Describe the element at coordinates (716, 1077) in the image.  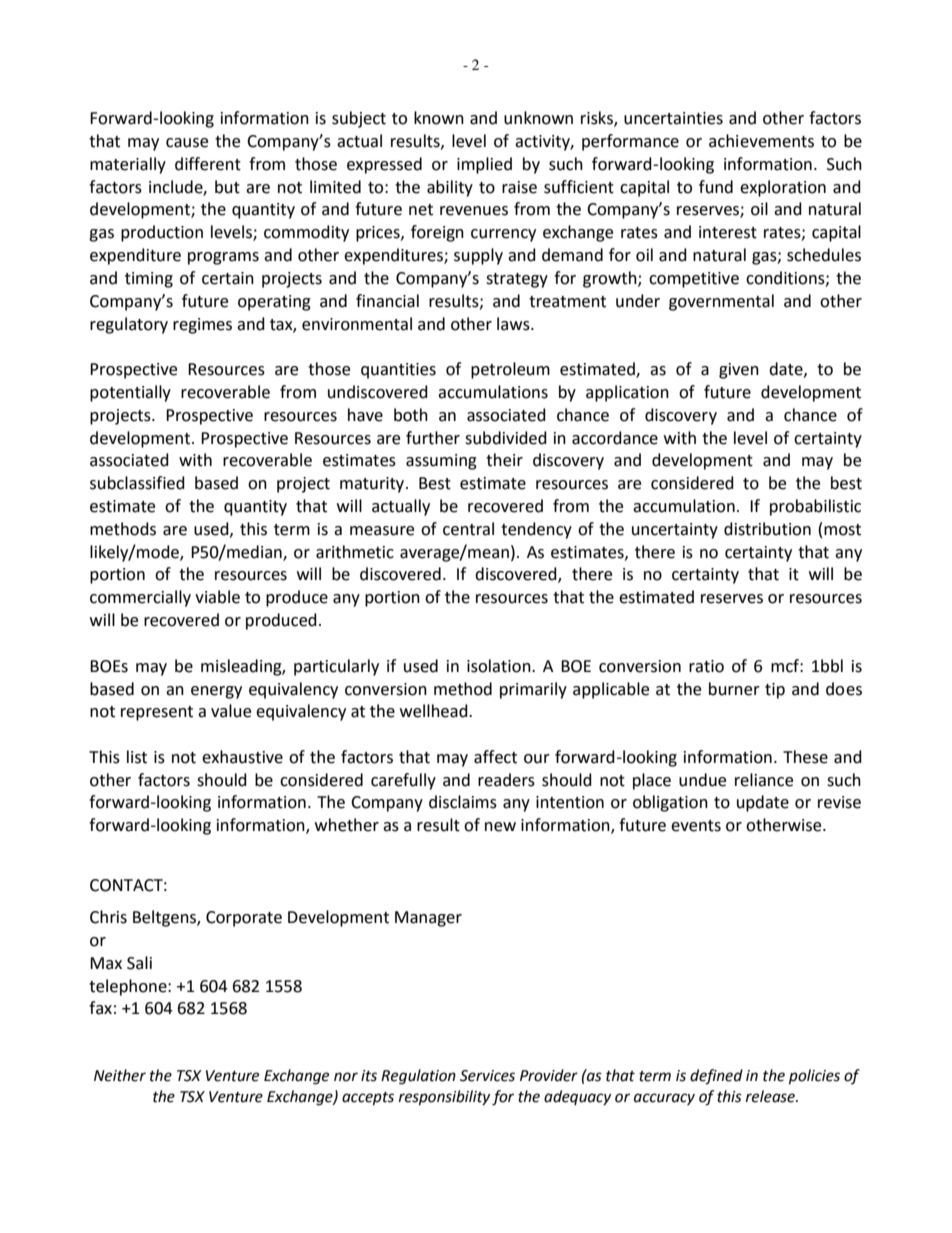
I see `defined` at that location.
